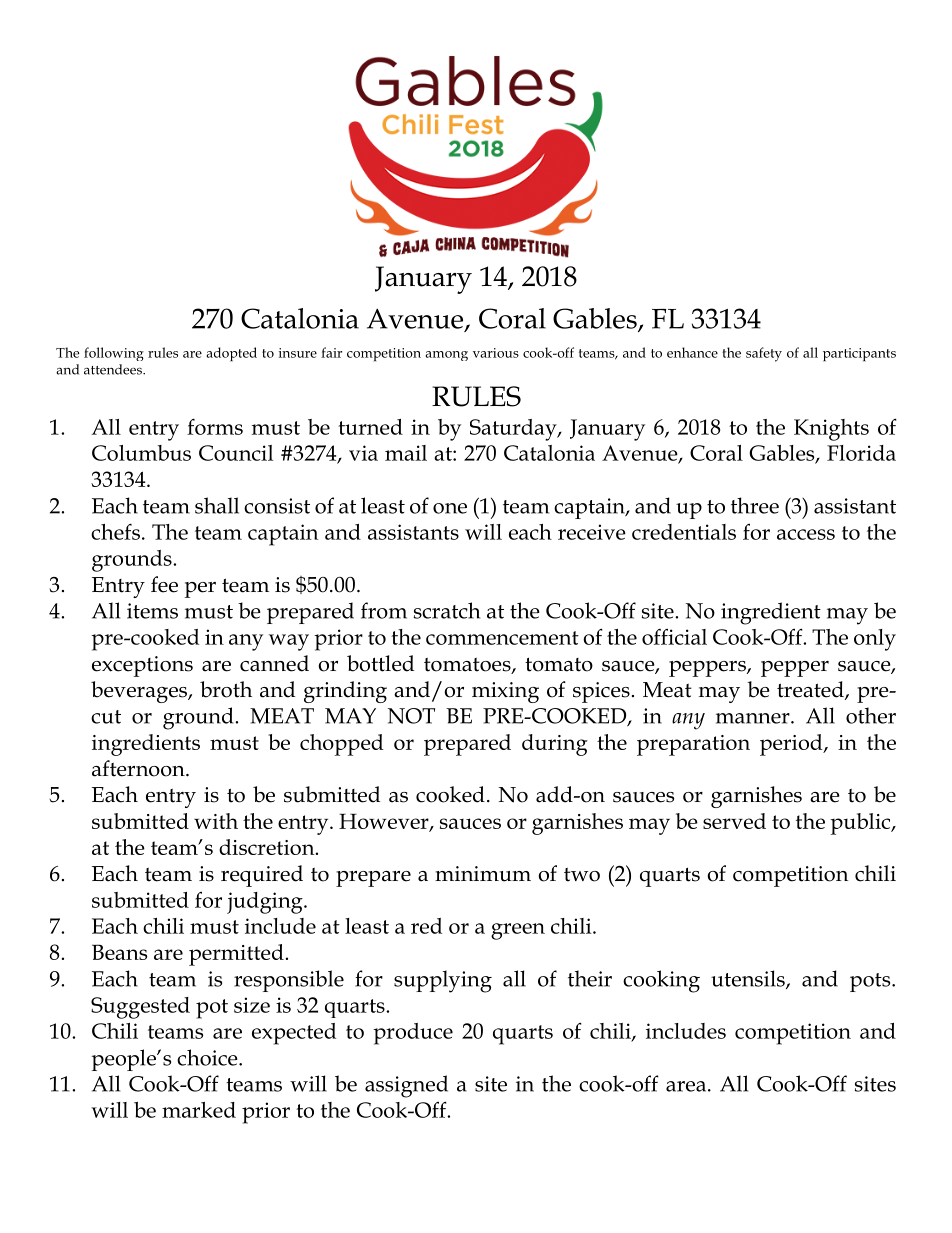 The image size is (952, 1233). I want to click on utensils, so click(749, 979).
